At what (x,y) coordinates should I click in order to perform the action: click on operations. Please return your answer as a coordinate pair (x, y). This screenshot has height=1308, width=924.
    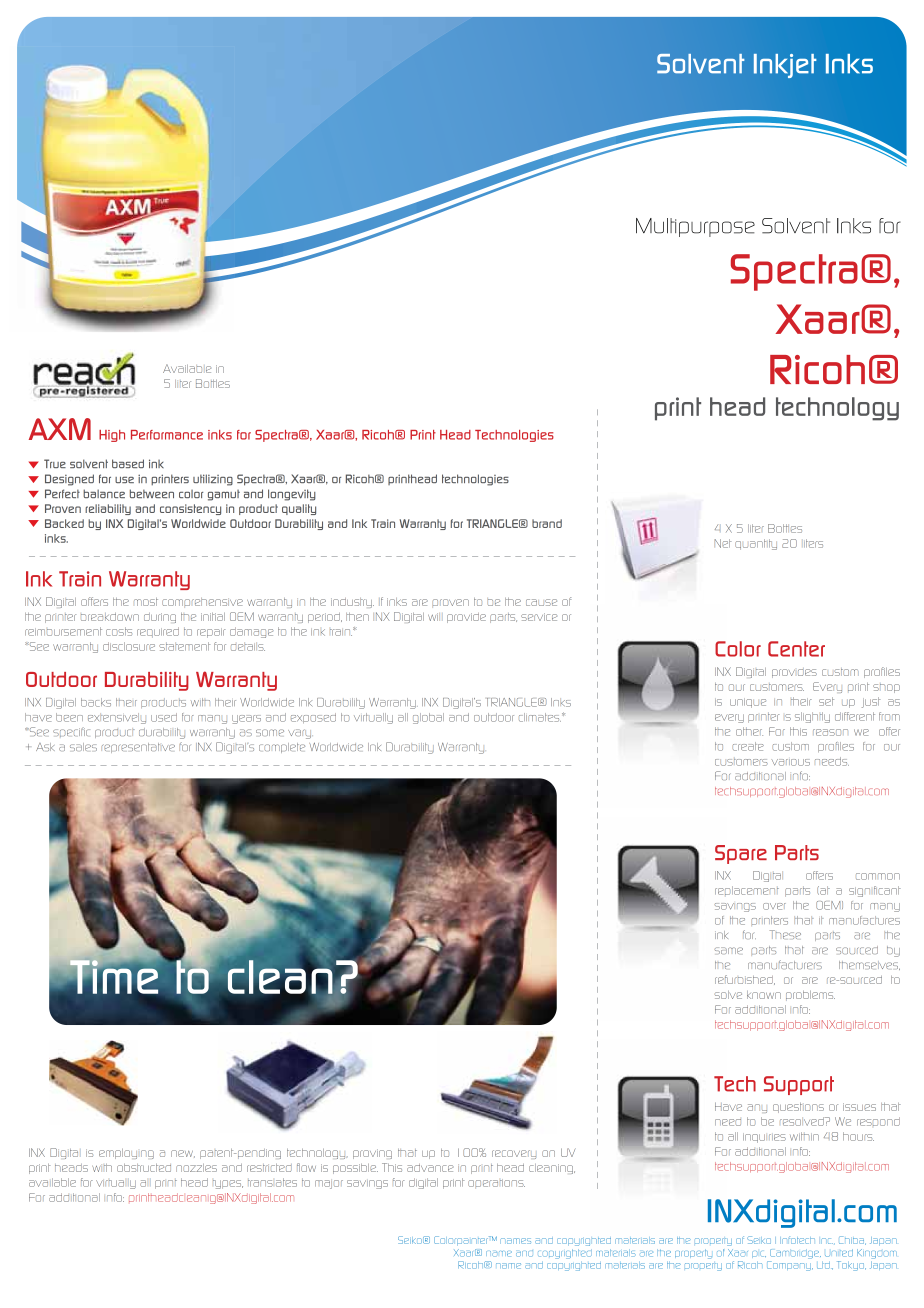
    Looking at the image, I should click on (496, 1183).
